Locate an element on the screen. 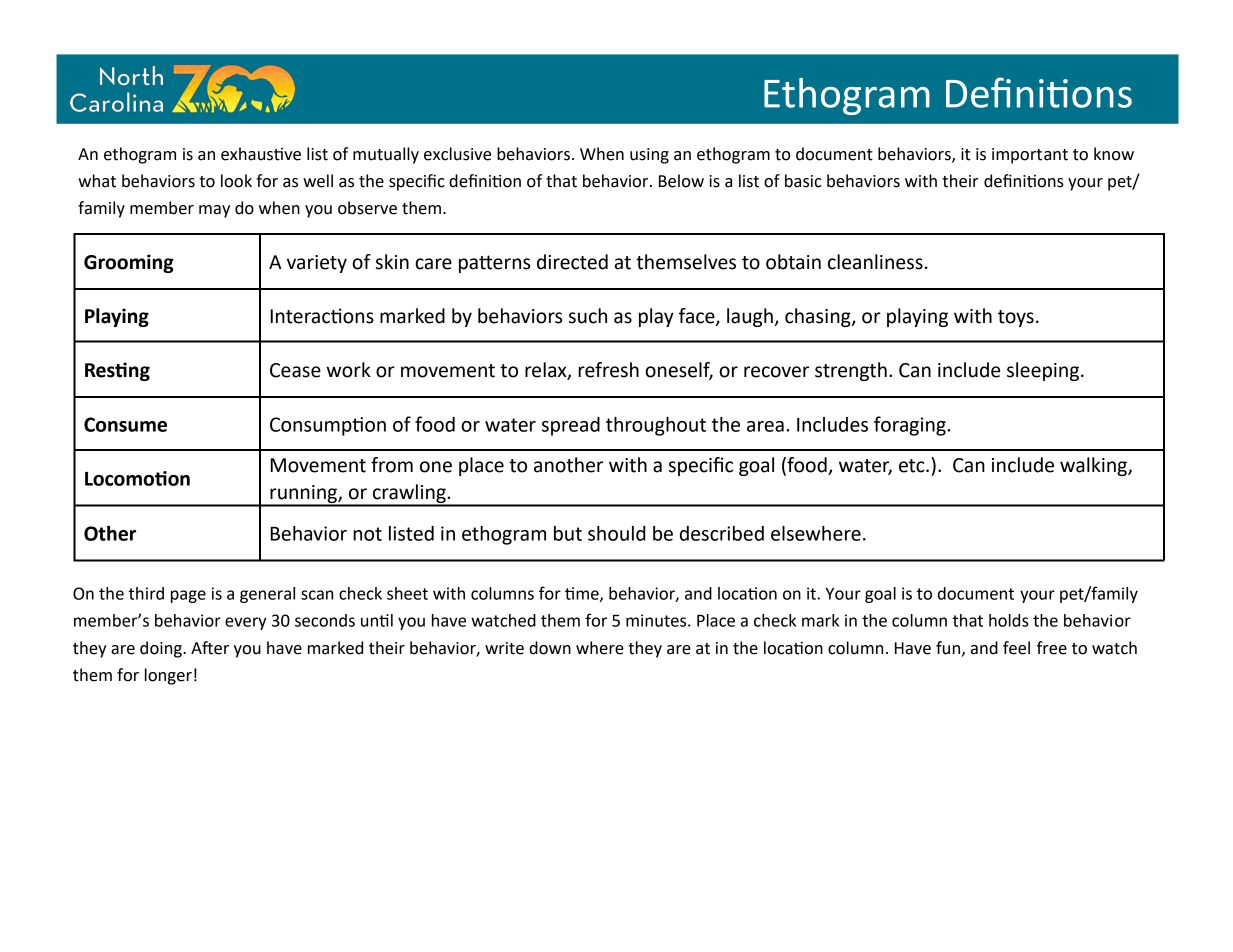 Image resolution: width=1233 pixels, height=952 pixels. etc is located at coordinates (913, 466).
